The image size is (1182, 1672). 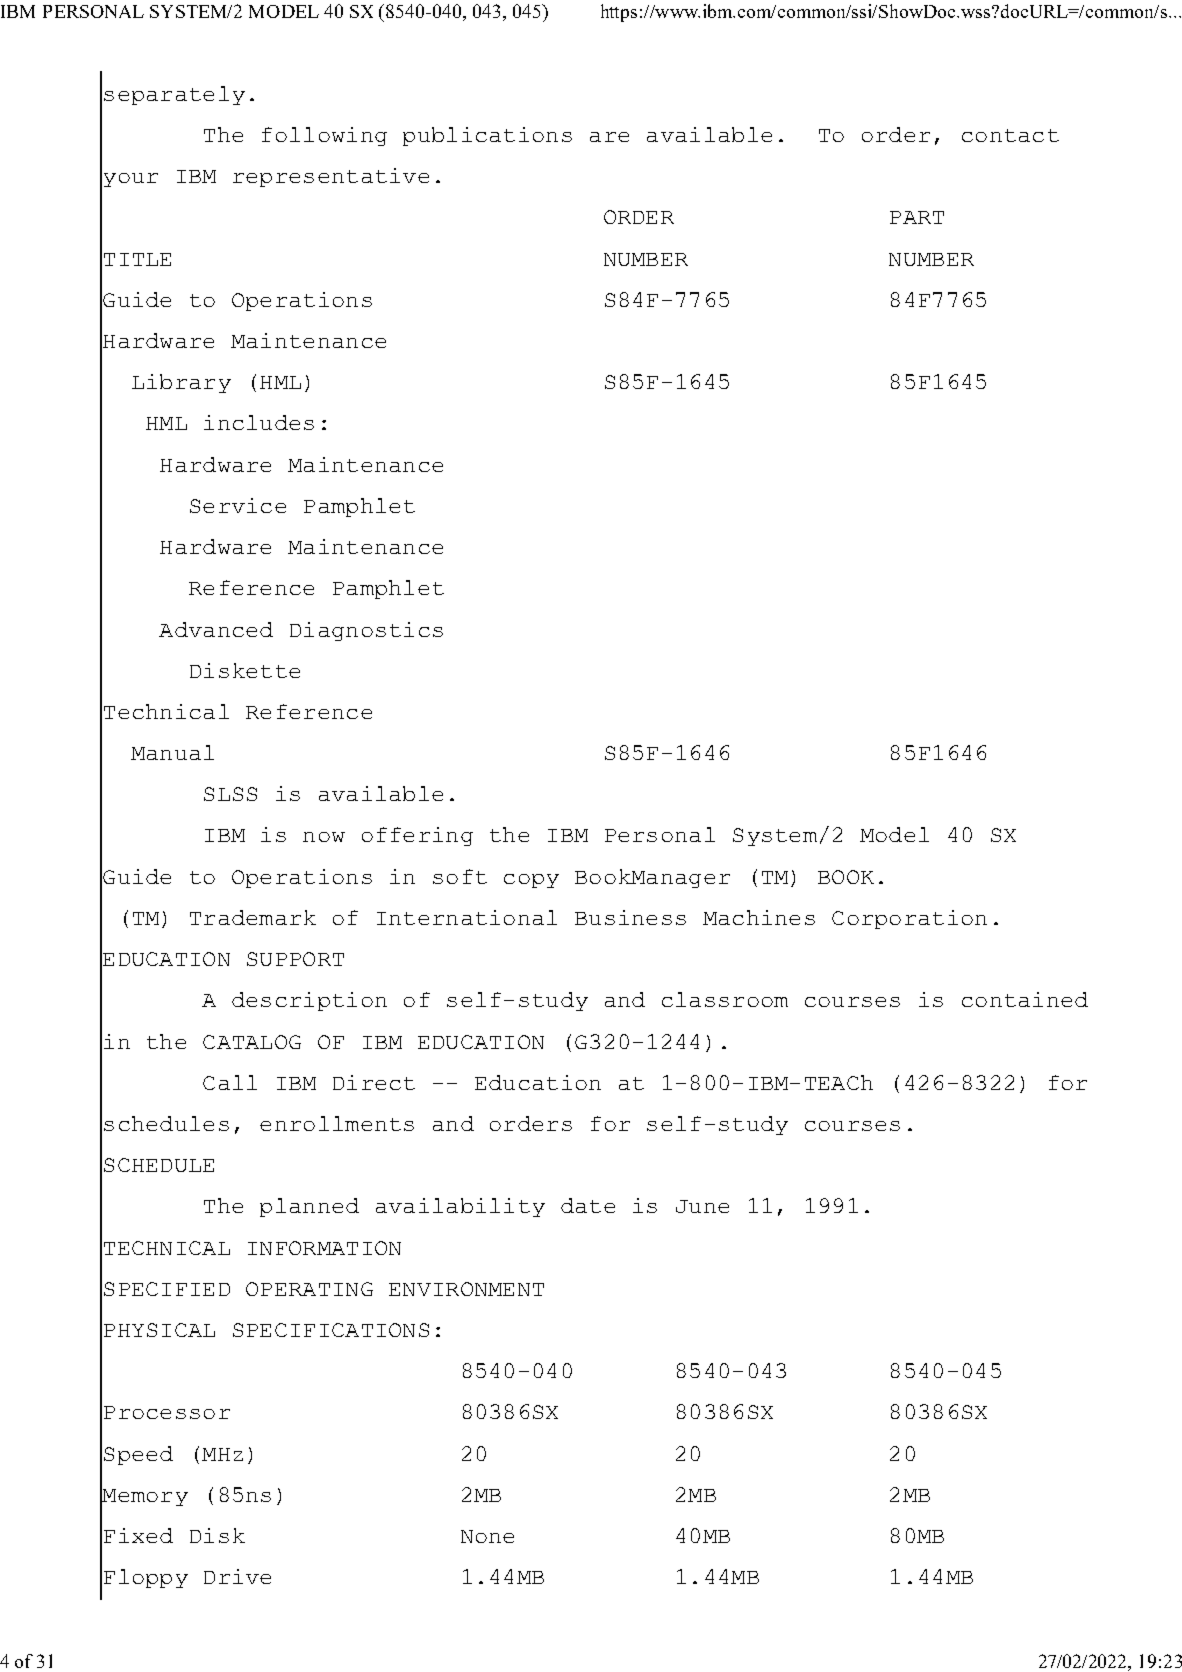 What do you see at coordinates (237, 1576) in the screenshot?
I see `Drive` at bounding box center [237, 1576].
